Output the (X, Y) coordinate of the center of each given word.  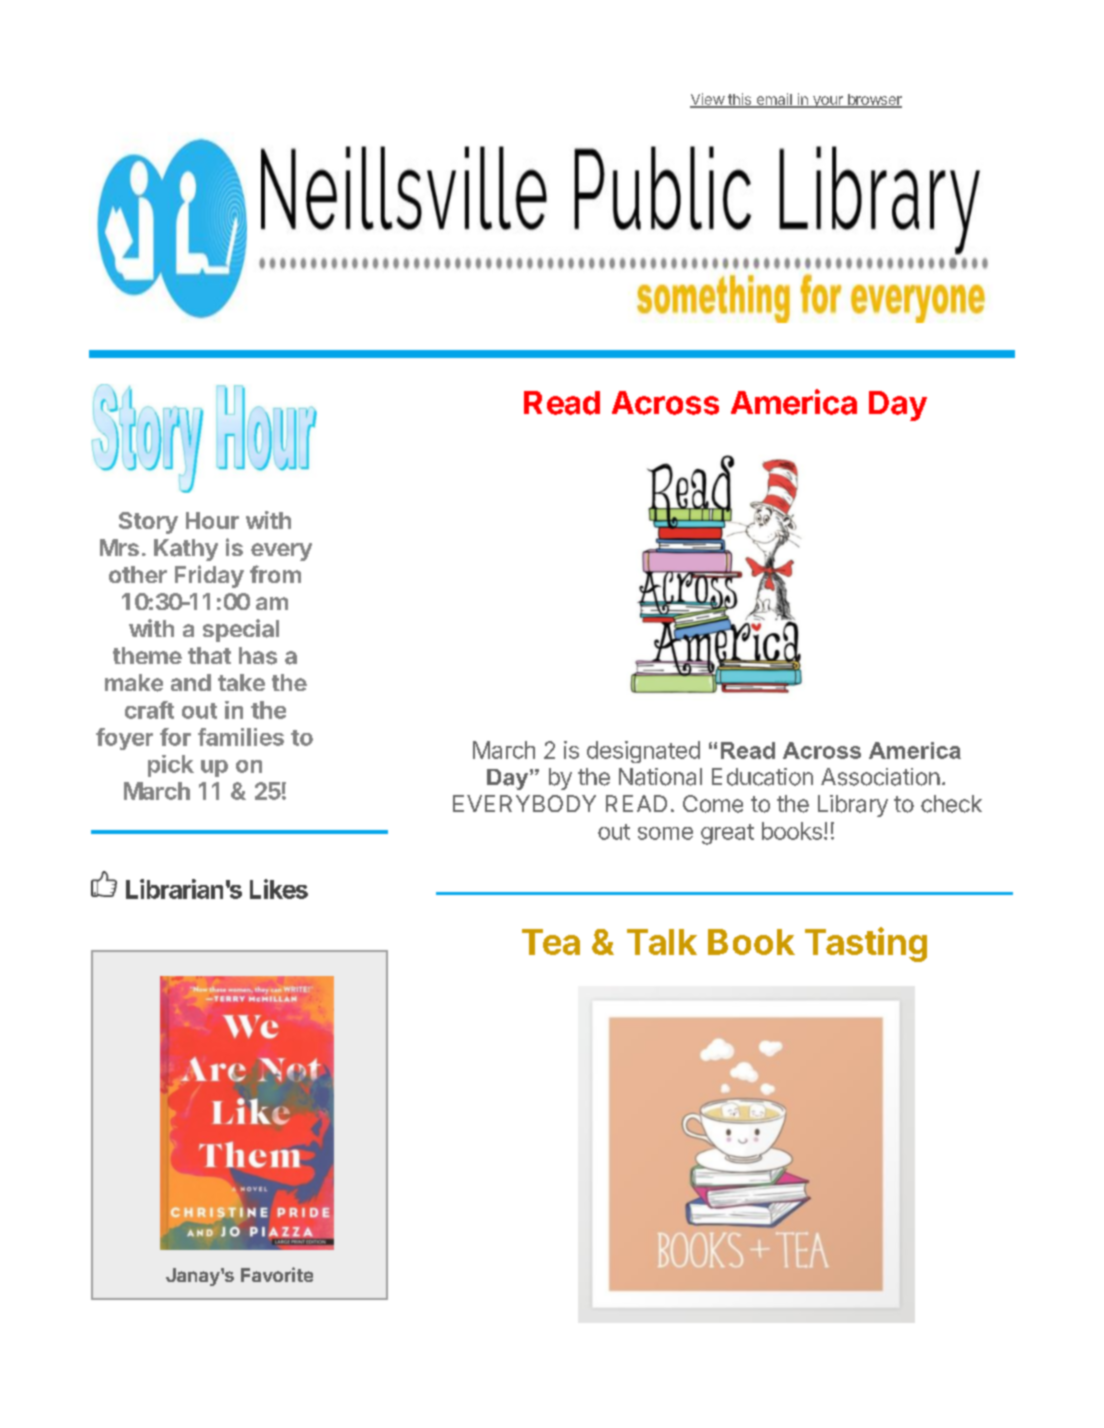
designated (643, 752)
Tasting (866, 944)
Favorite (277, 1274)
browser (873, 100)
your (827, 102)
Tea (551, 942)
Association (880, 777)
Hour (212, 520)
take (241, 682)
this (739, 100)
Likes (279, 889)
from (275, 574)
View (708, 100)
